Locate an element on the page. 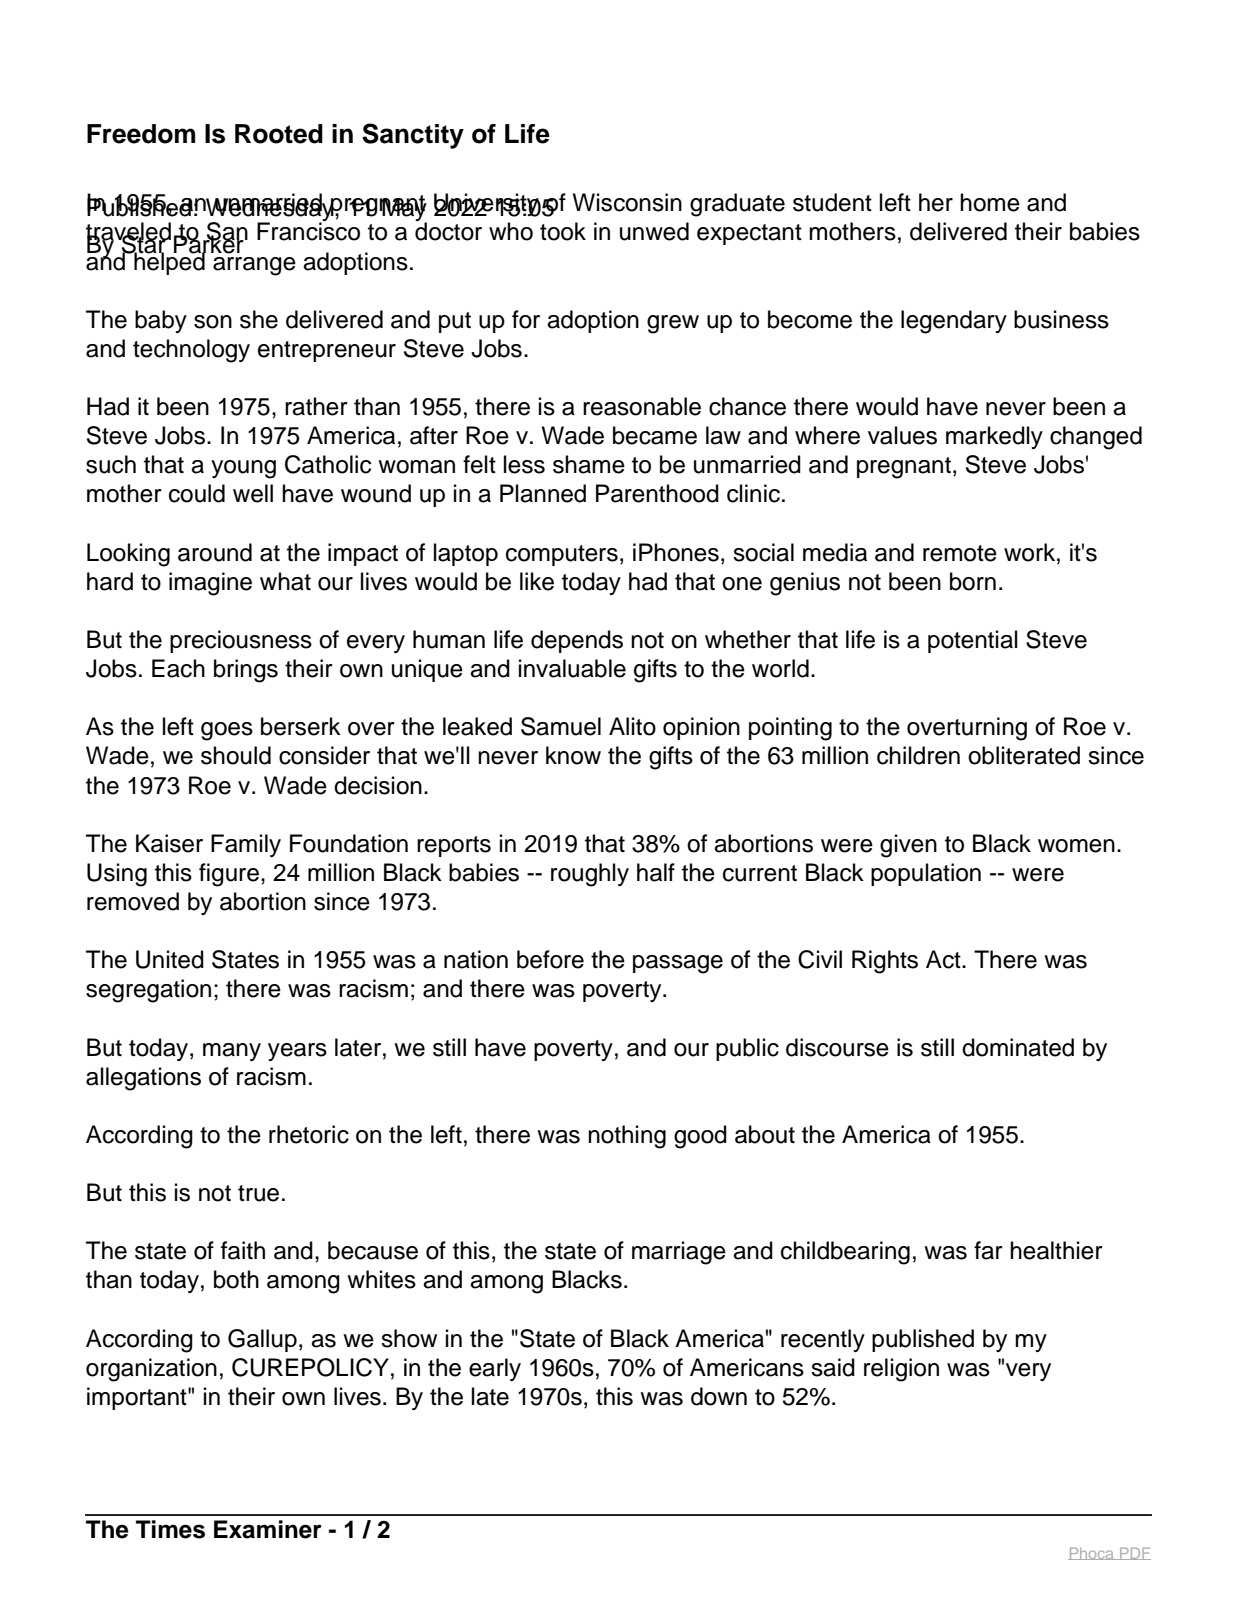 The height and width of the document is (1601, 1237). home is located at coordinates (990, 202).
